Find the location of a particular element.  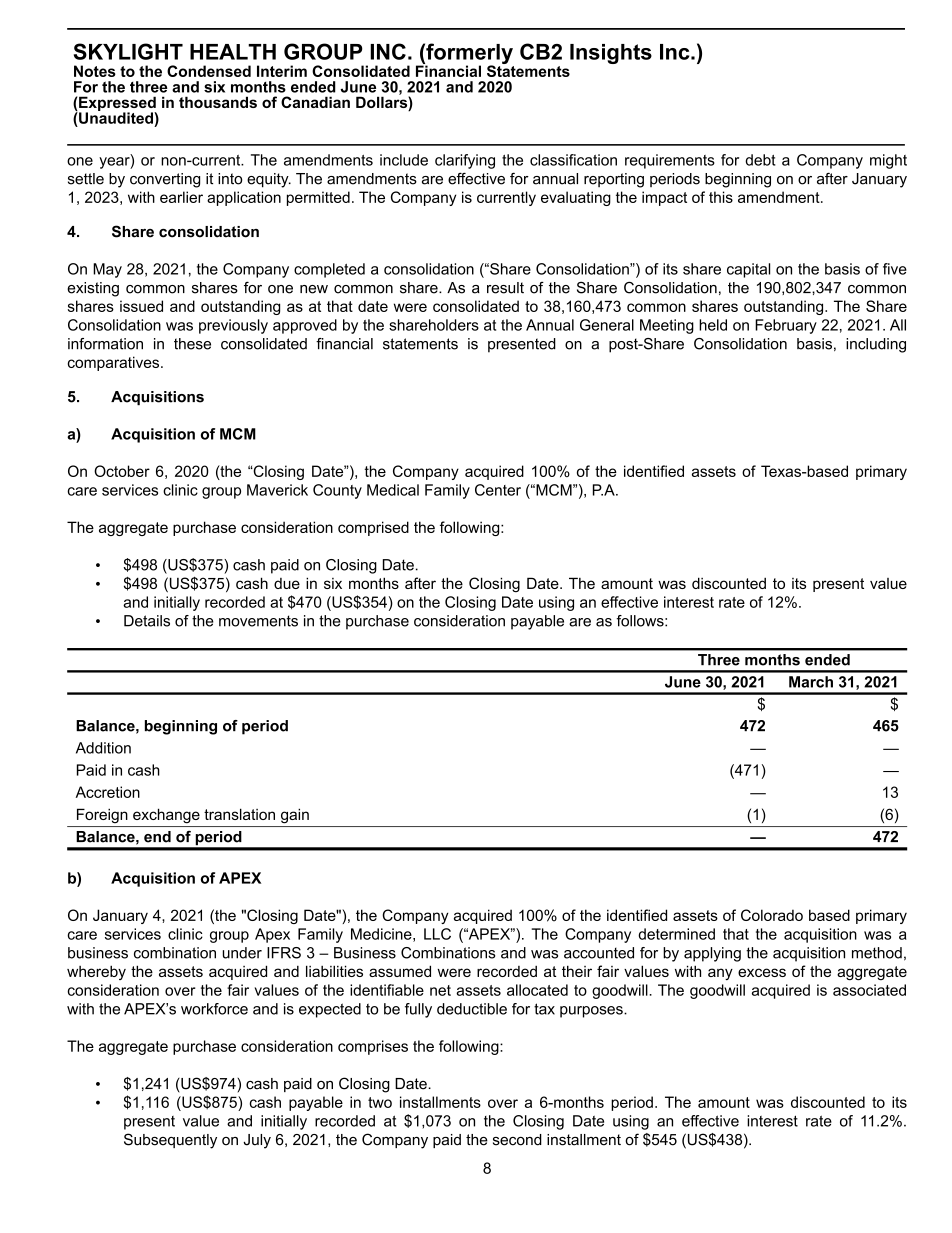

debt is located at coordinates (760, 160).
